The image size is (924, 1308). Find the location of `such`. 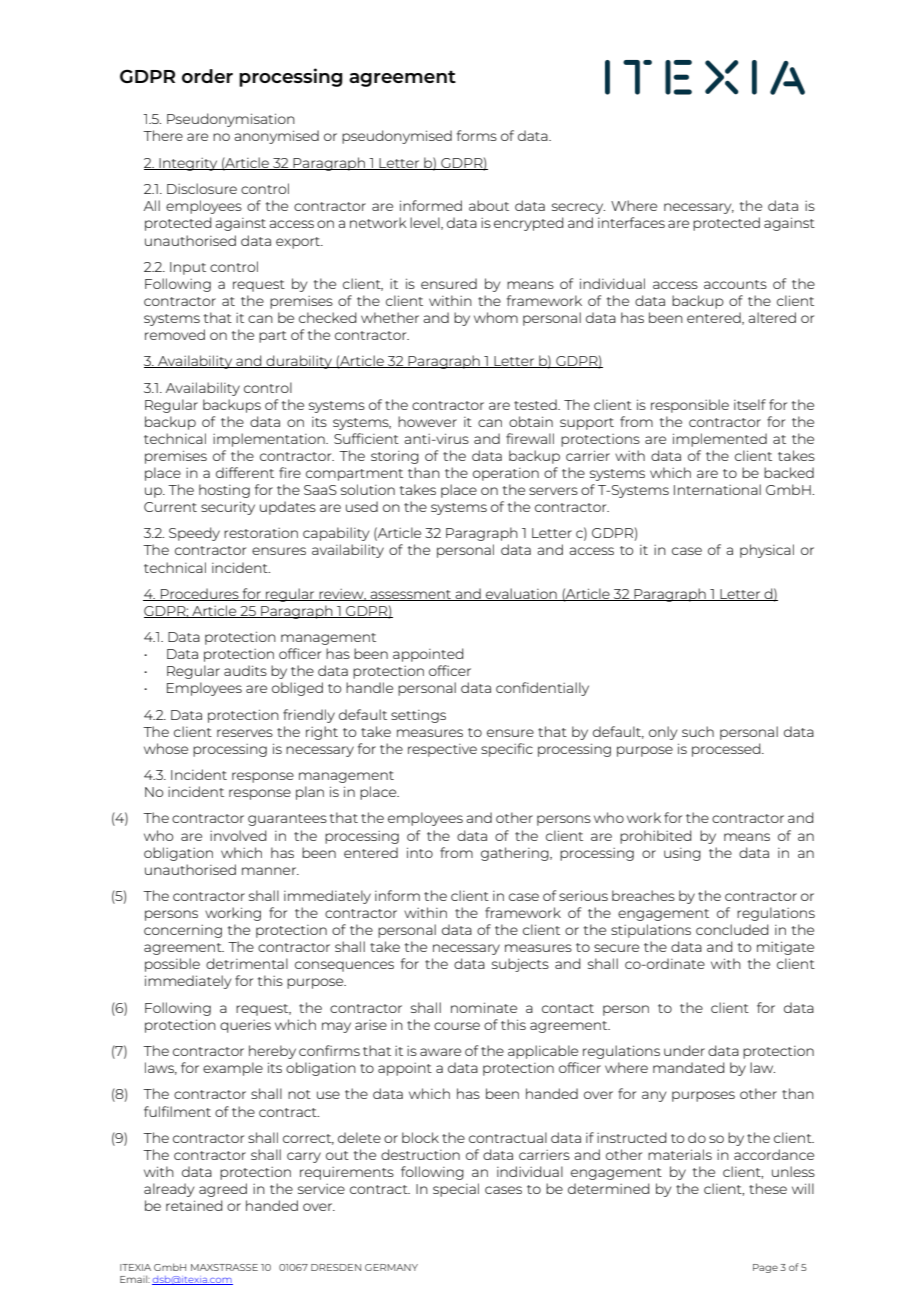

such is located at coordinates (698, 731).
